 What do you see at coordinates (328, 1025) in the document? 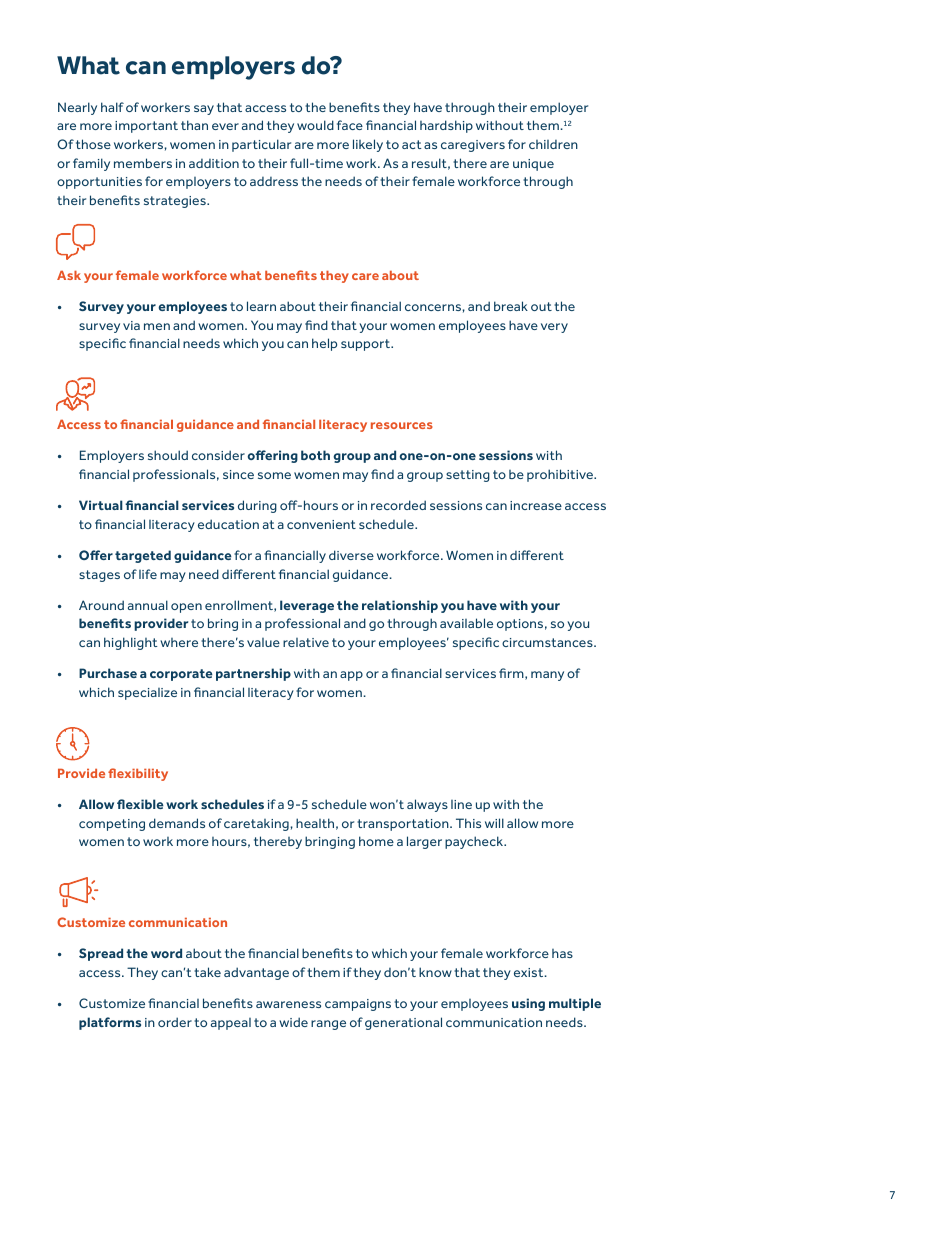
I see `range` at bounding box center [328, 1025].
